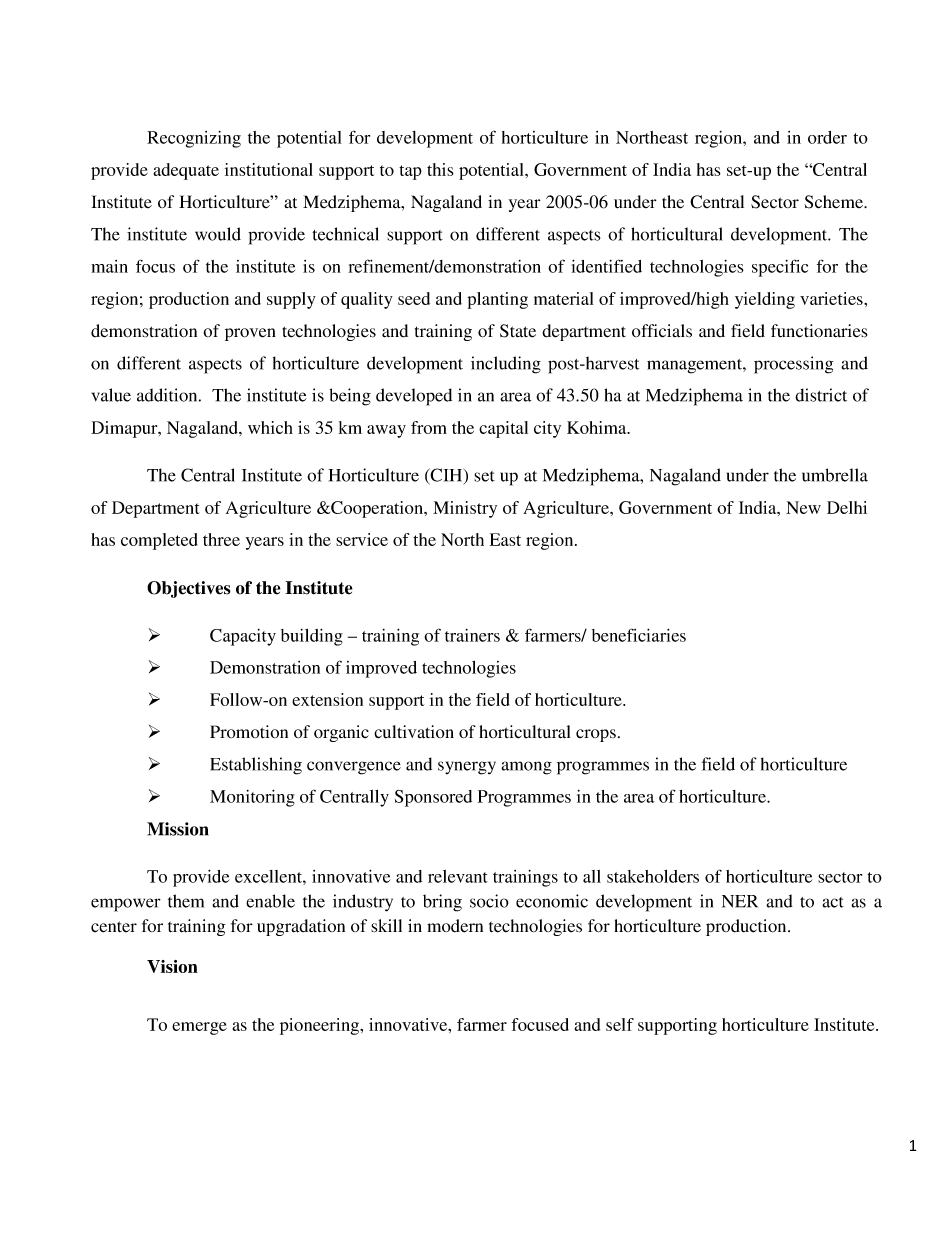 This screenshot has height=1233, width=952. Describe the element at coordinates (270, 427) in the screenshot. I see `which` at that location.
